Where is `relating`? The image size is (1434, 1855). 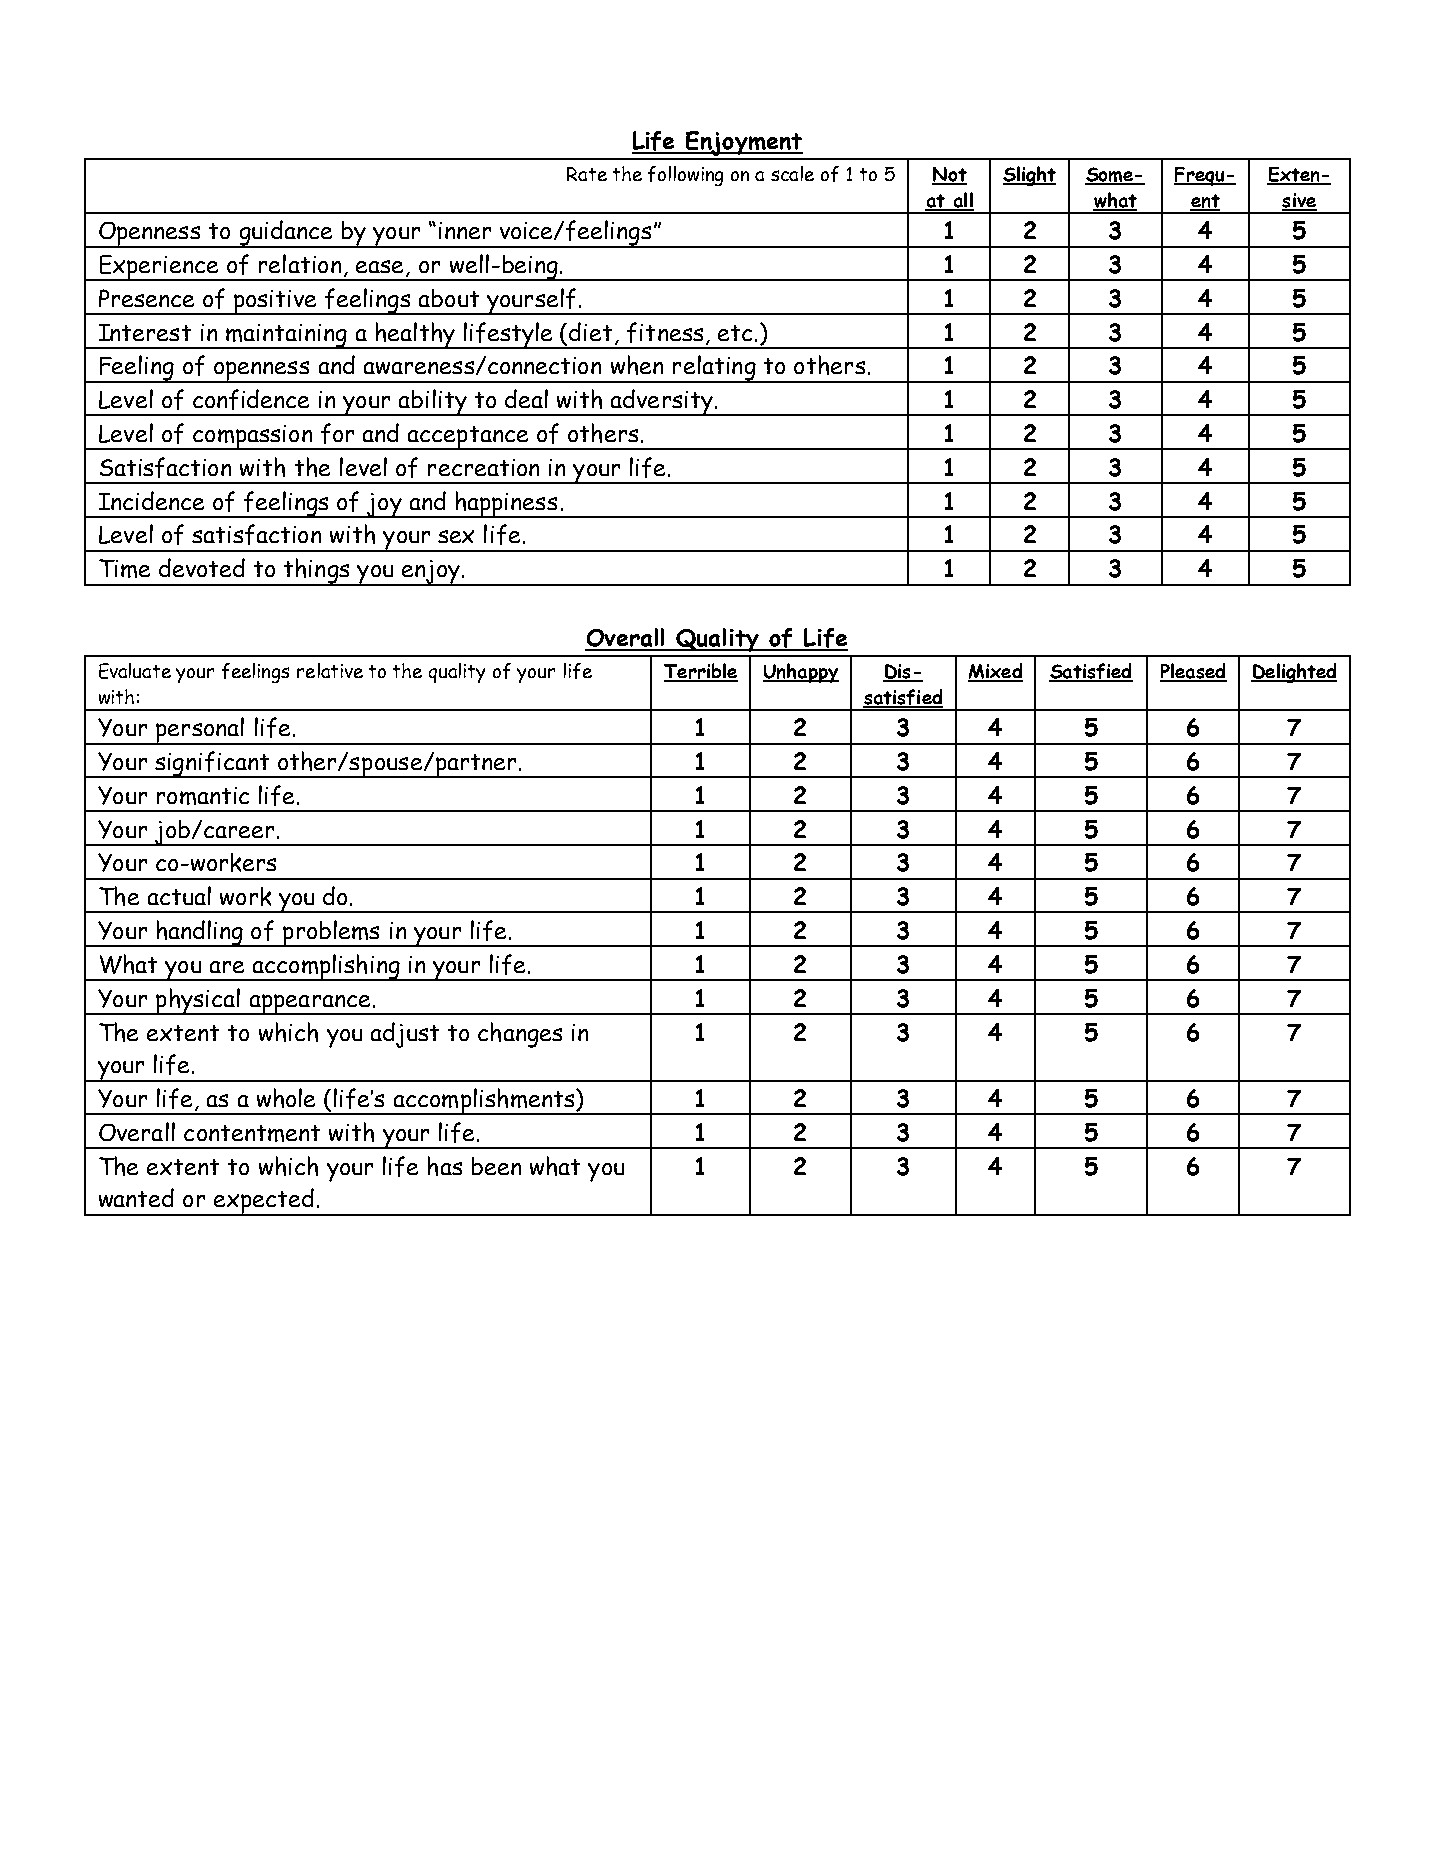
relating is located at coordinates (714, 369).
